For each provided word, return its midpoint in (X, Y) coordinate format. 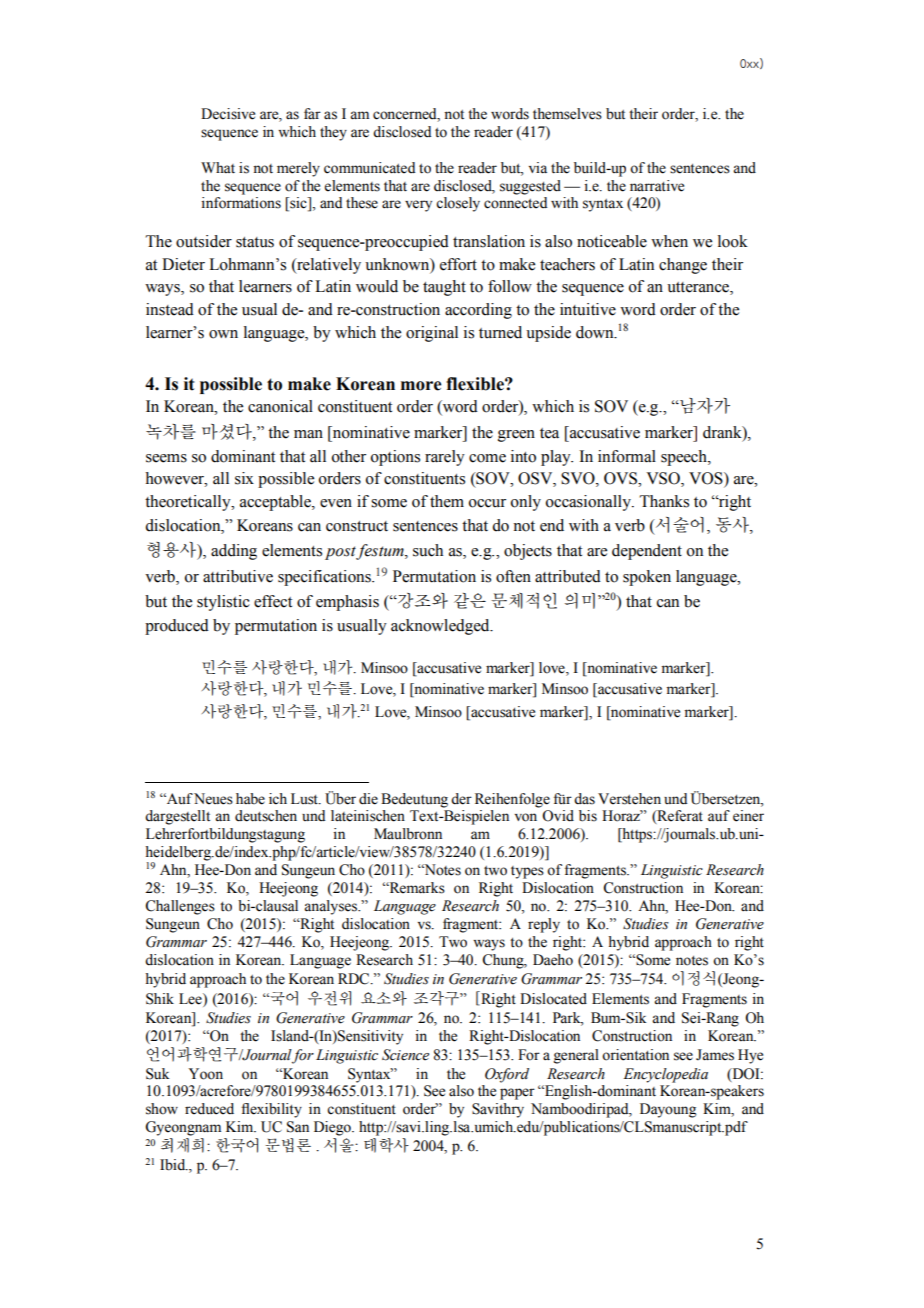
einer (748, 816)
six (244, 478)
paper (517, 1094)
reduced (209, 1109)
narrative (657, 186)
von (526, 817)
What (218, 167)
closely (458, 204)
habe (250, 799)
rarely (445, 458)
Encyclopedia (665, 1075)
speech (685, 458)
